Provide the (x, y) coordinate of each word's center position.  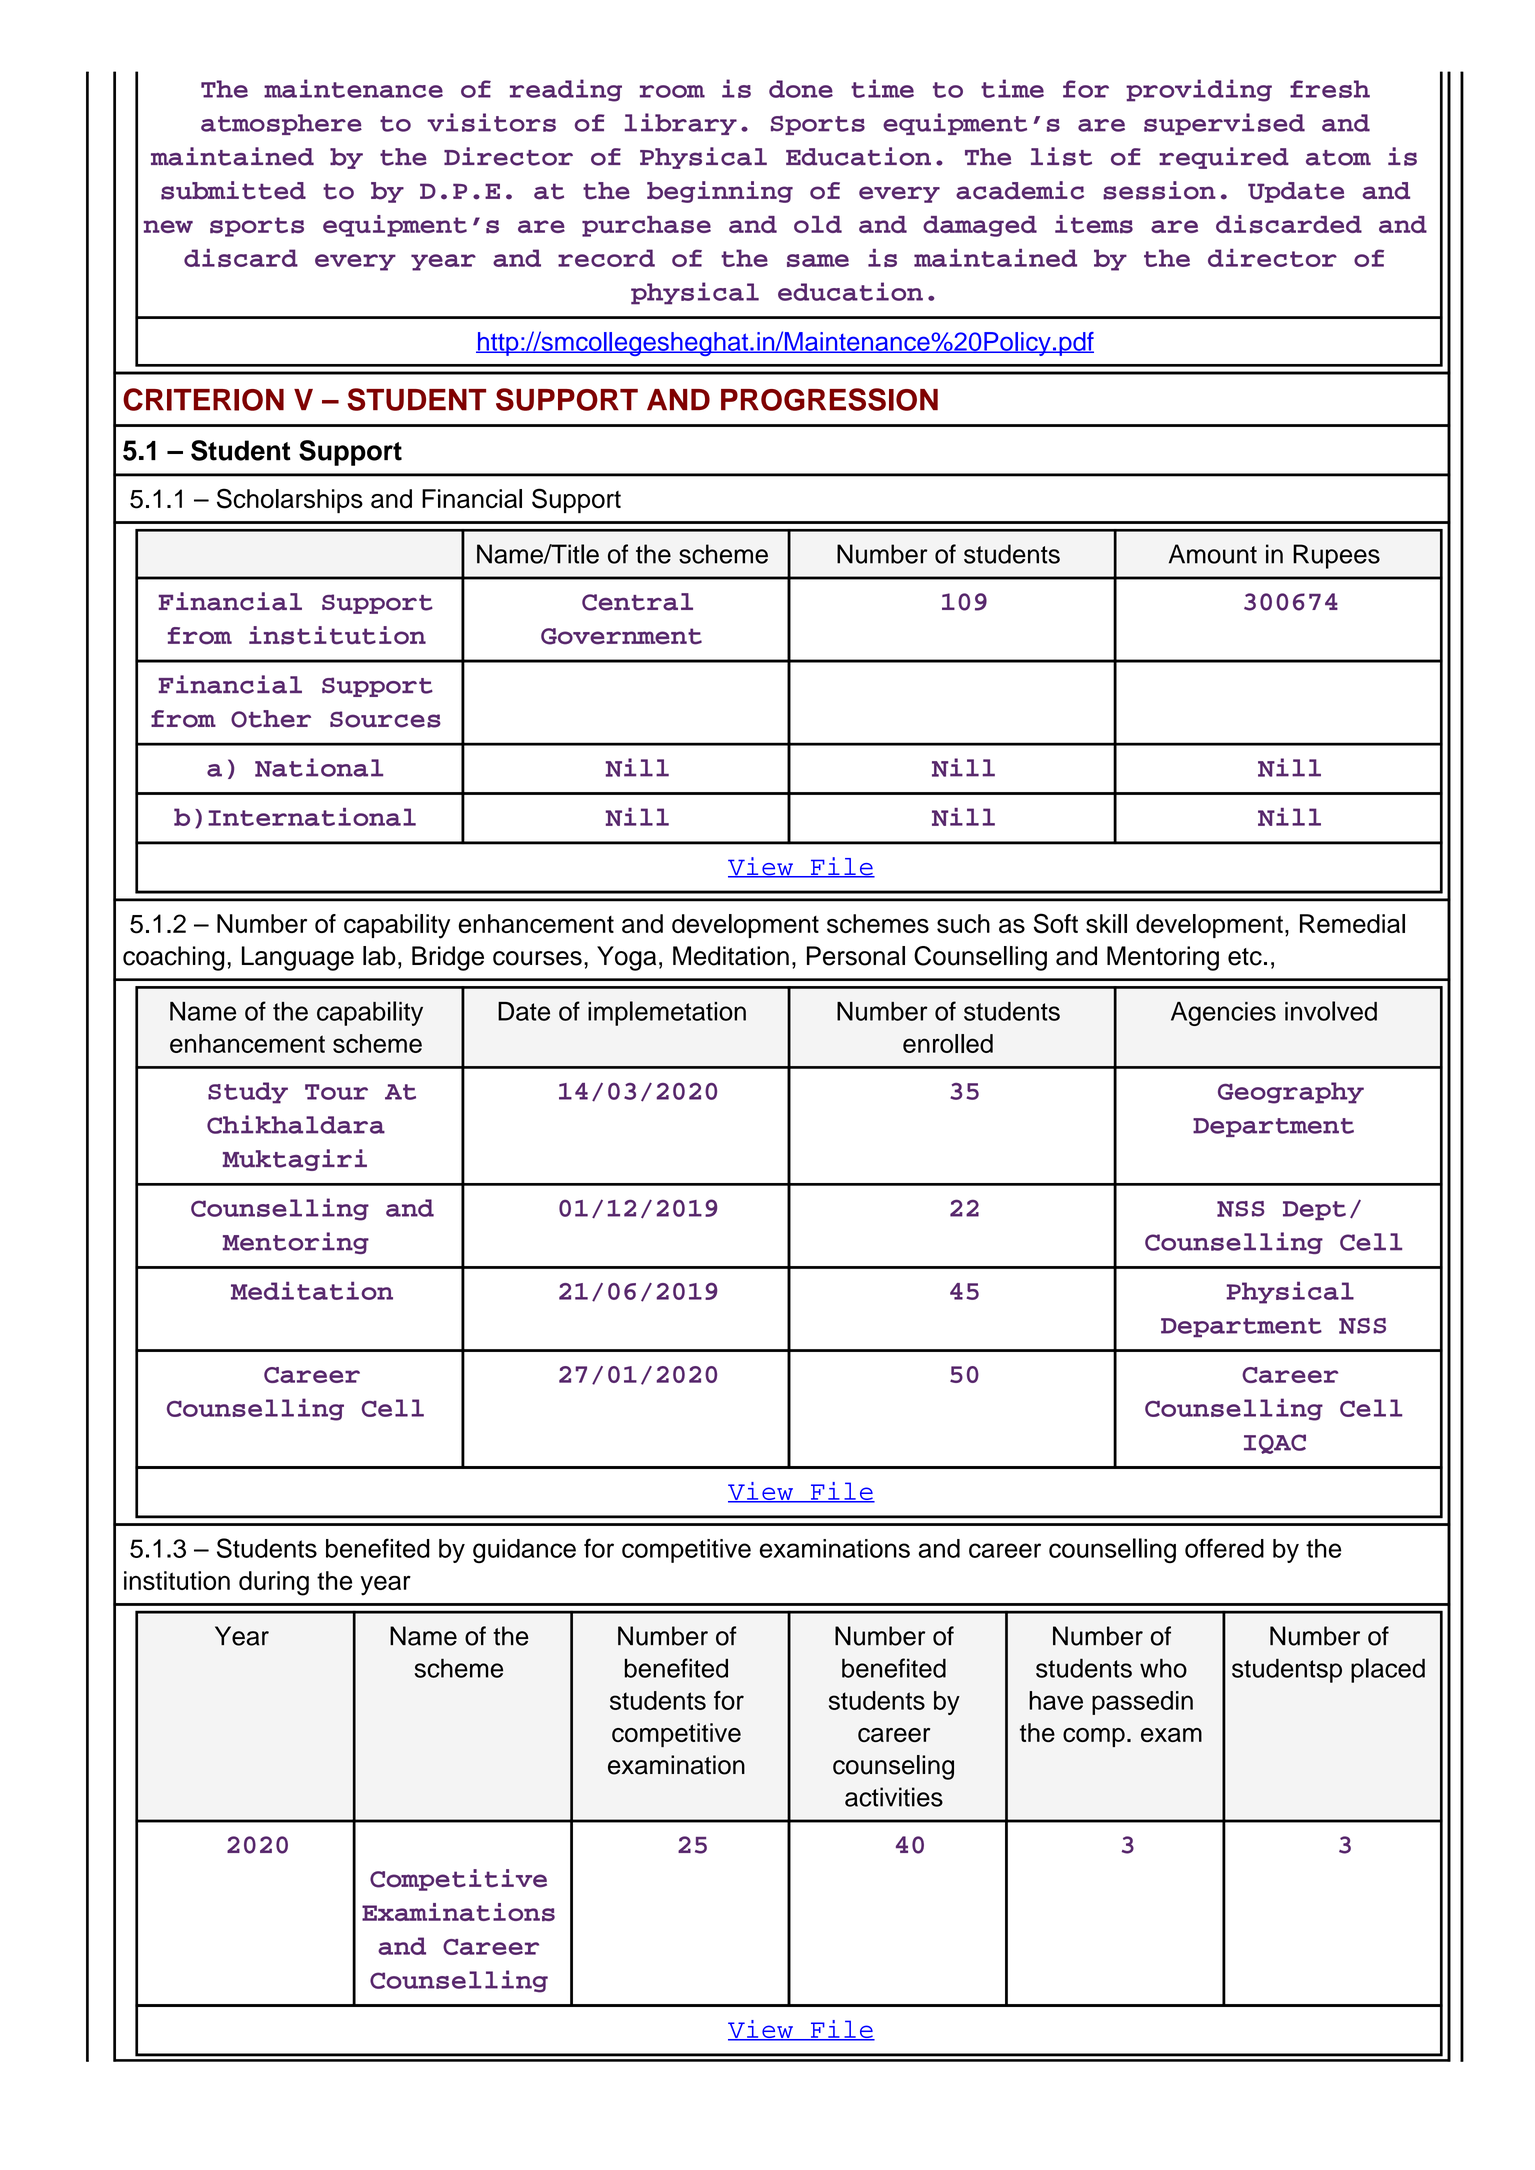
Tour (336, 1092)
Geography (1291, 1093)
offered (1224, 1548)
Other (271, 719)
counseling (893, 1767)
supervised (1224, 124)
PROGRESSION (829, 399)
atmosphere (281, 124)
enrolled (948, 1043)
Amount (1213, 554)
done (801, 89)
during (274, 1583)
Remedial (1352, 923)
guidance (524, 1551)
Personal (856, 956)
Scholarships (290, 500)
